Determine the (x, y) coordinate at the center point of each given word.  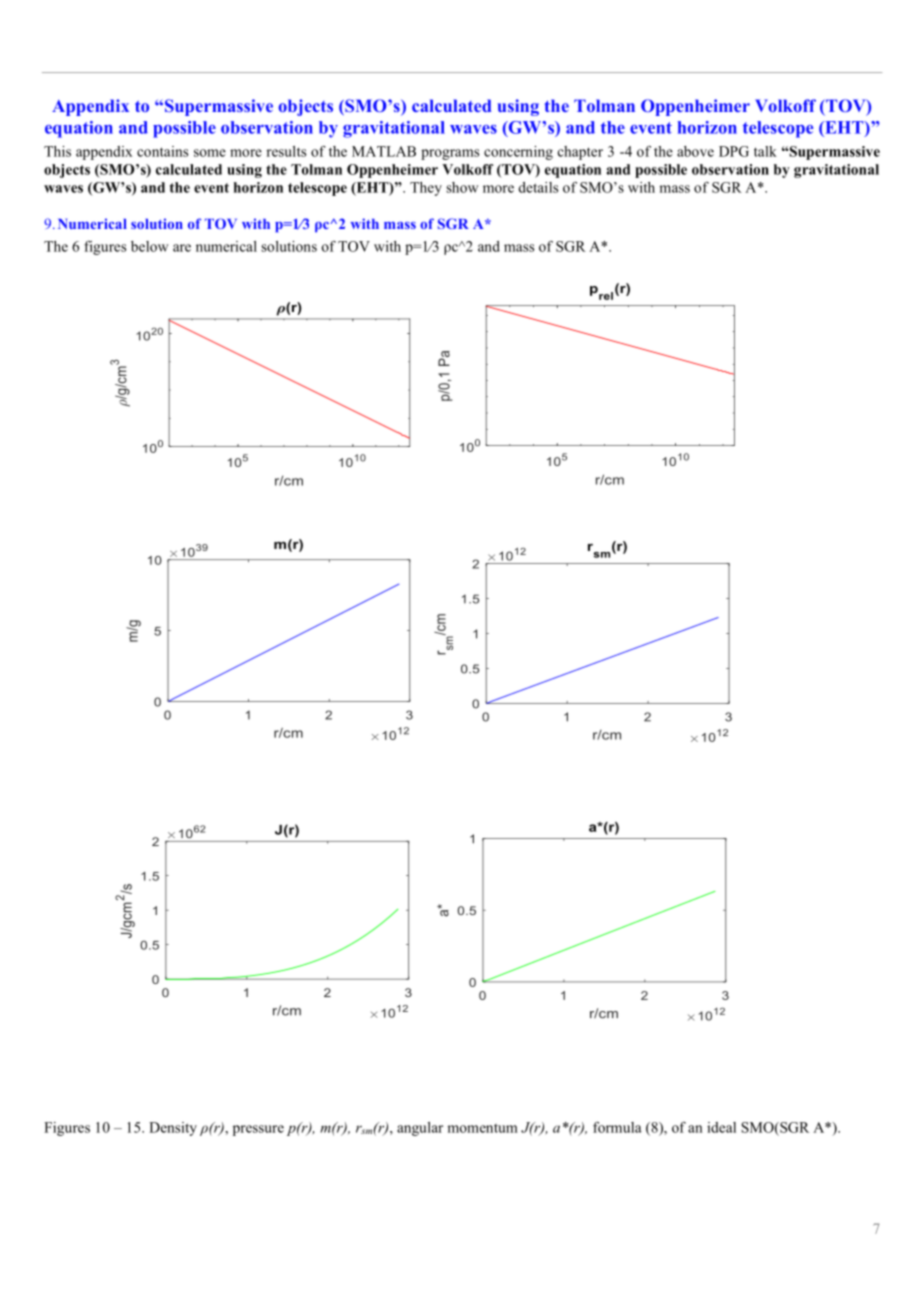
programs (450, 154)
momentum (482, 1128)
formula (617, 1127)
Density (173, 1129)
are (182, 248)
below (150, 246)
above (695, 151)
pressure (258, 1130)
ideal (721, 1127)
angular (420, 1129)
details (538, 187)
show (462, 187)
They (426, 189)
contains (162, 151)
